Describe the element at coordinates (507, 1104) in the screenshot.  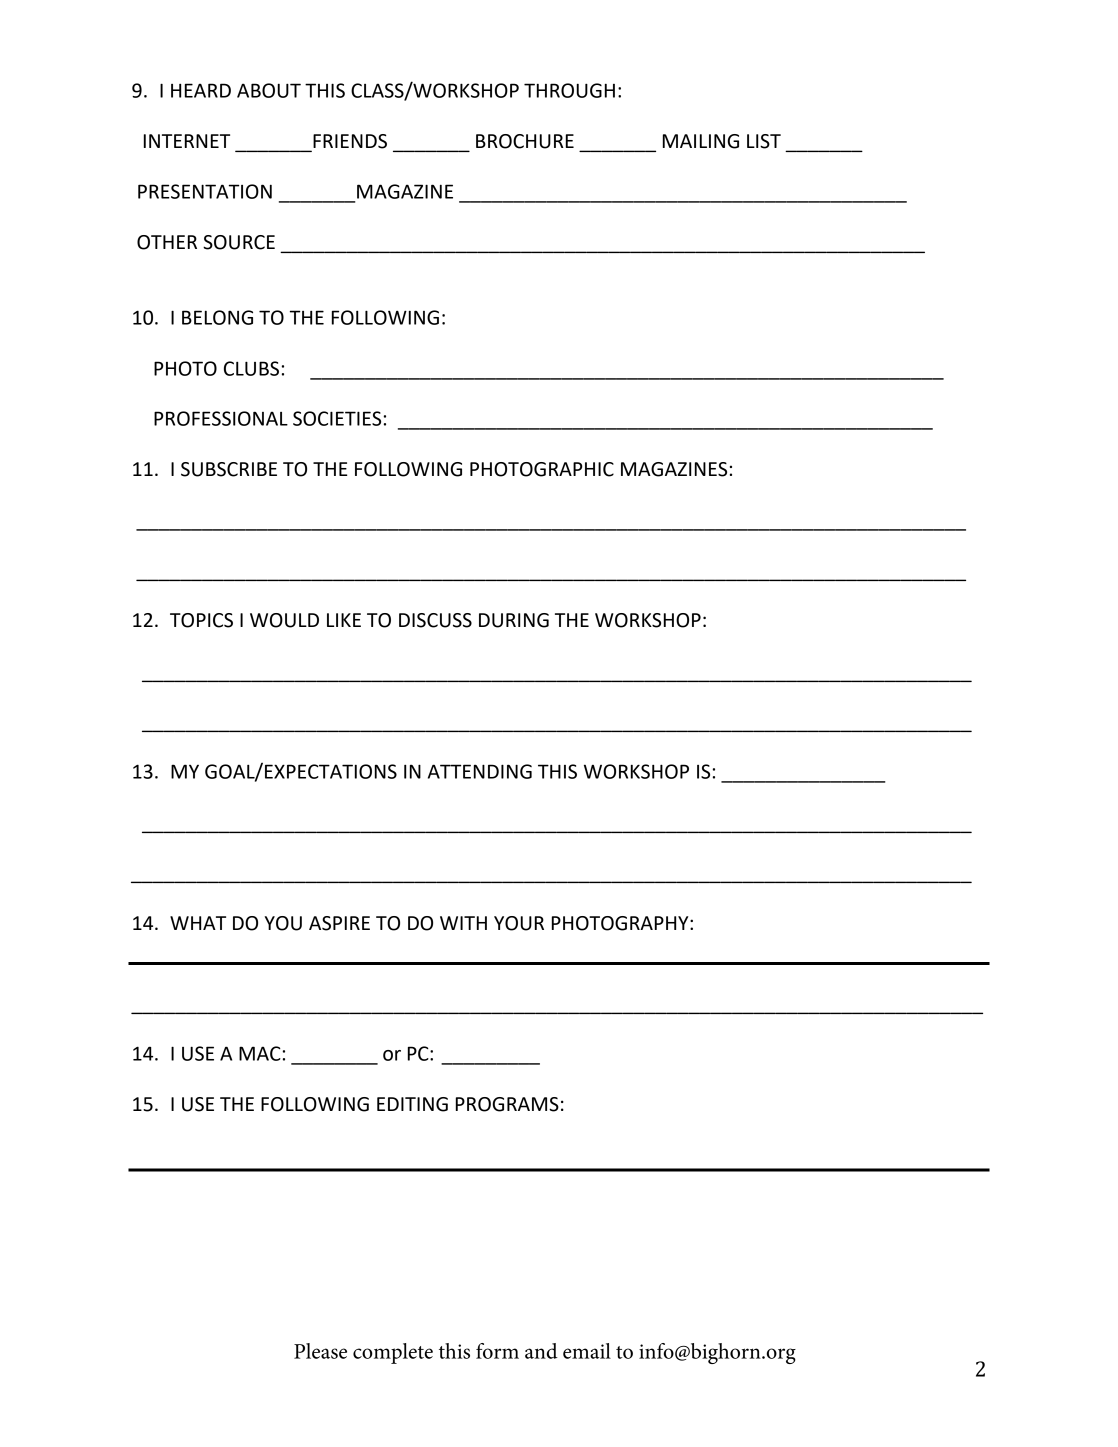
I see `PROGRAMS` at that location.
